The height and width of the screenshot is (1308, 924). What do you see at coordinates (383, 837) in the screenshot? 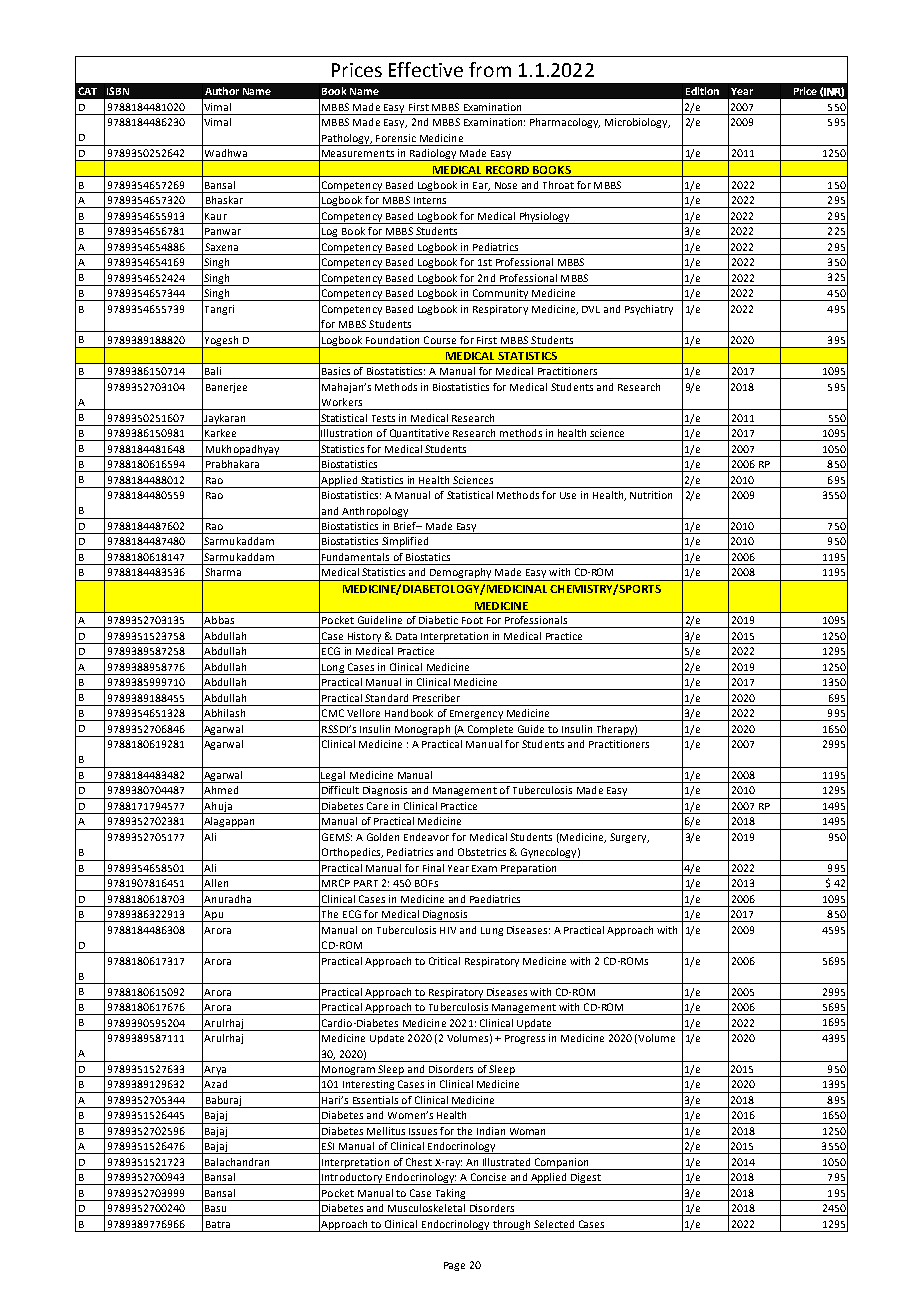
I see `Golden` at bounding box center [383, 837].
